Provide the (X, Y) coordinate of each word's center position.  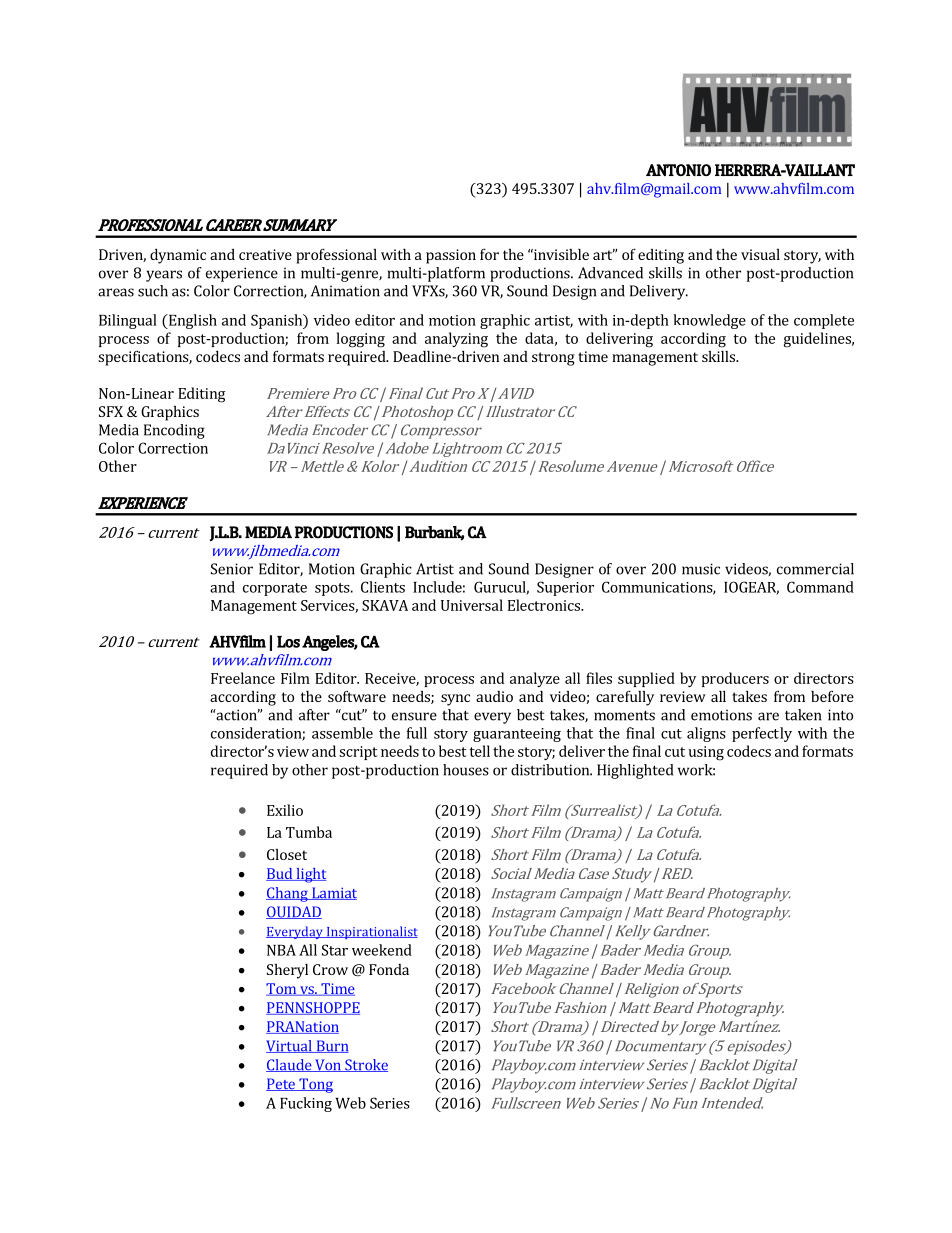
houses (466, 770)
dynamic (178, 256)
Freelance (243, 678)
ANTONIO (678, 170)
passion (451, 256)
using (706, 753)
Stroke (365, 1065)
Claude (290, 1065)
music (701, 569)
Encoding (174, 431)
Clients (383, 587)
